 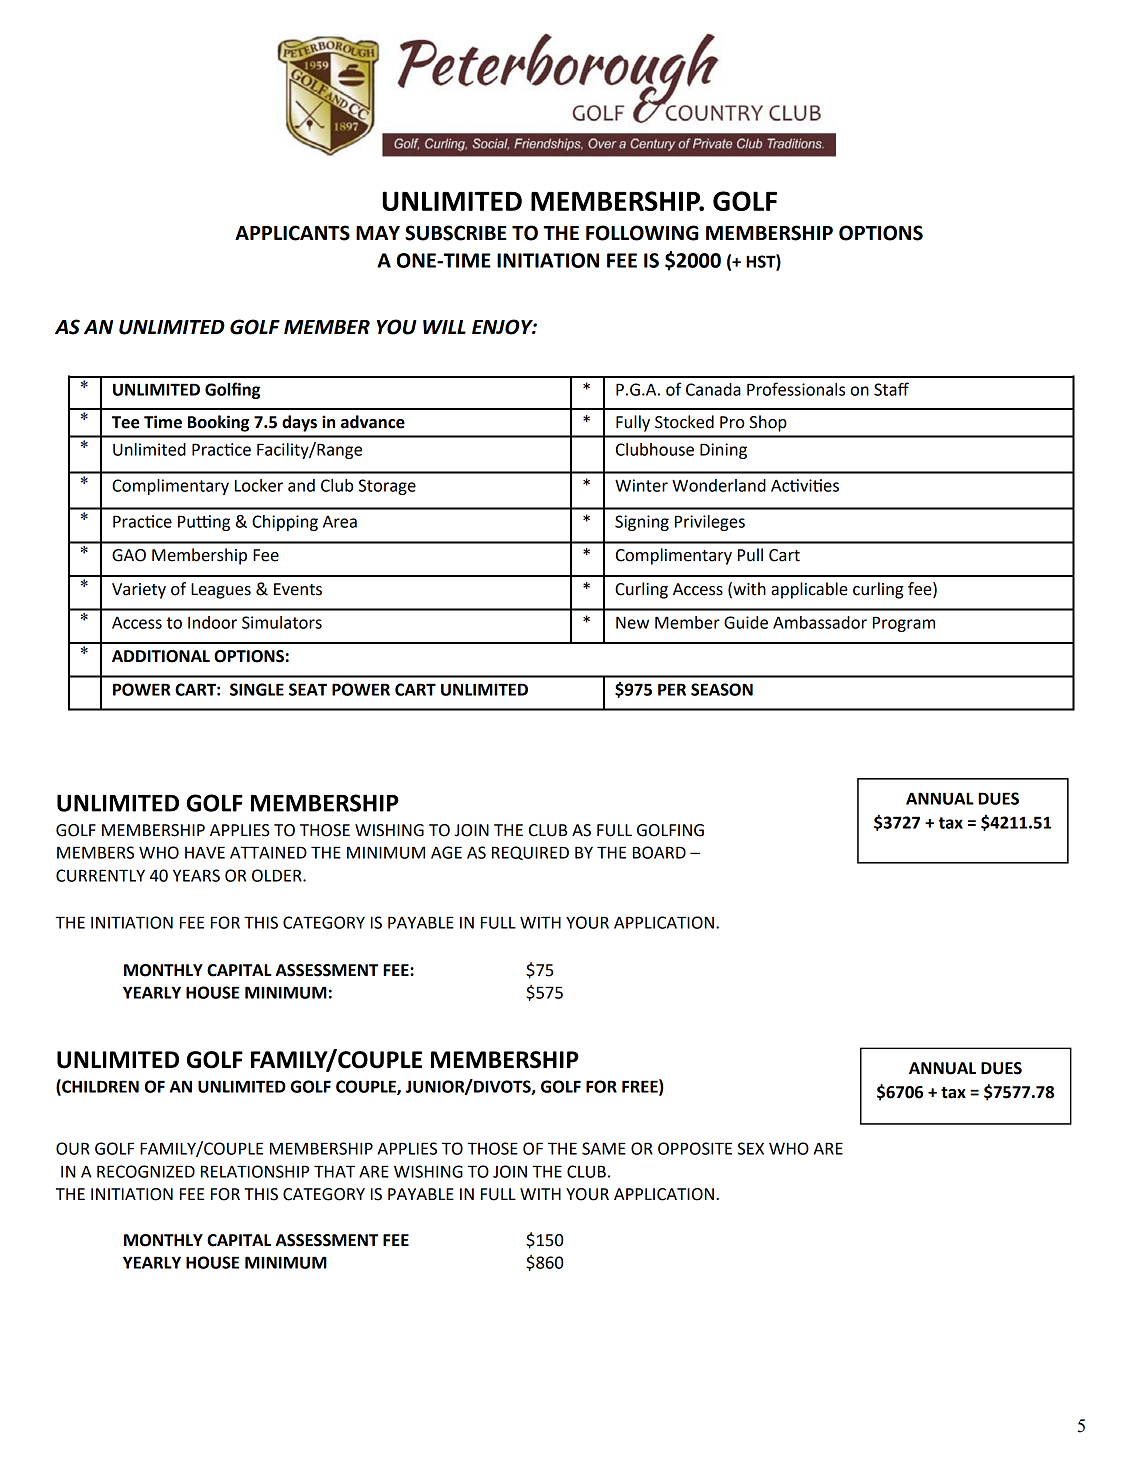 What do you see at coordinates (146, 1171) in the document?
I see `RECOGNIZED` at bounding box center [146, 1171].
